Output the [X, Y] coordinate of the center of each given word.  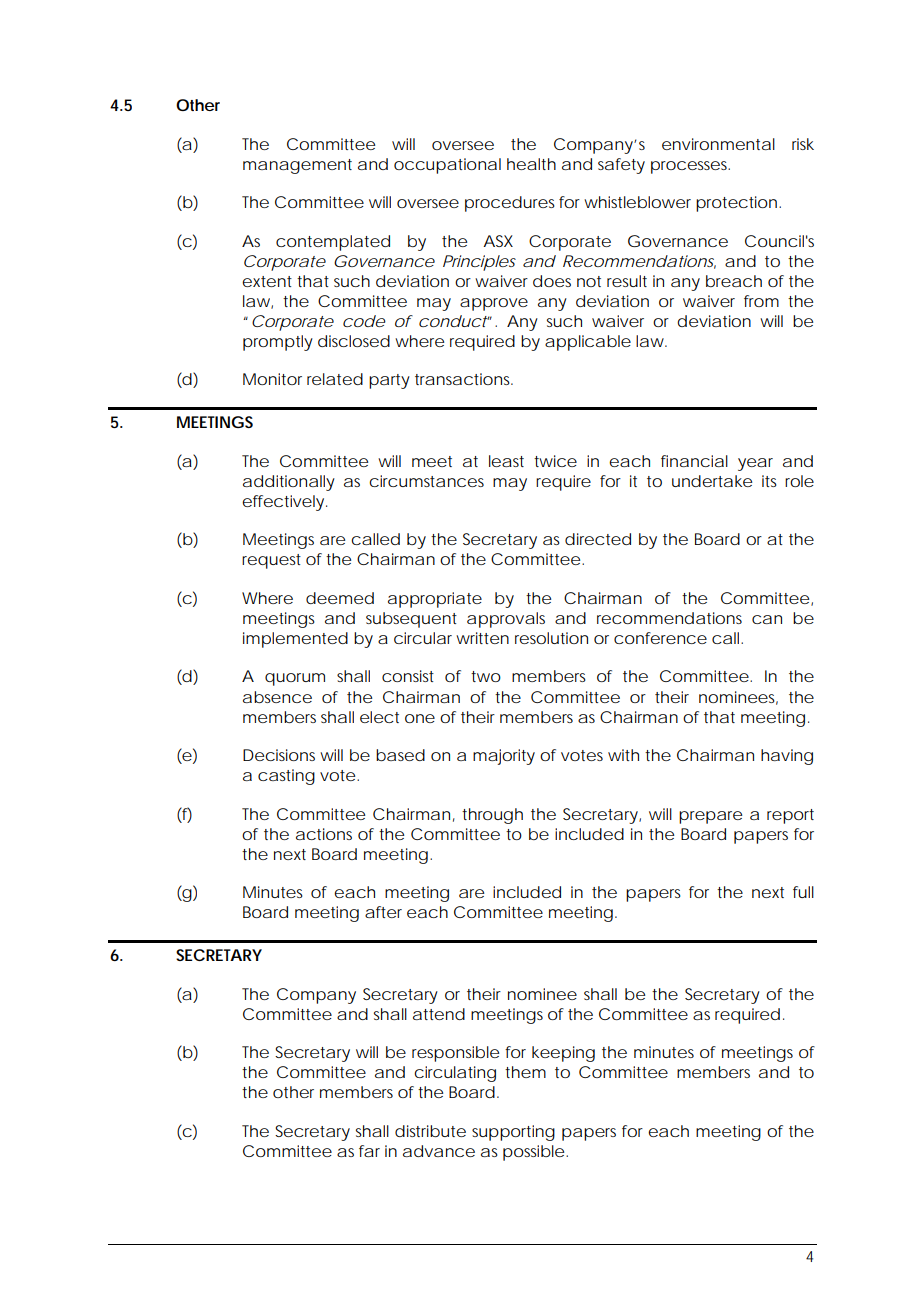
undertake [712, 481]
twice [555, 461]
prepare [710, 817]
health [531, 164]
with [623, 755]
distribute [430, 1131]
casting [286, 777]
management [297, 166]
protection [738, 204]
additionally [289, 483]
